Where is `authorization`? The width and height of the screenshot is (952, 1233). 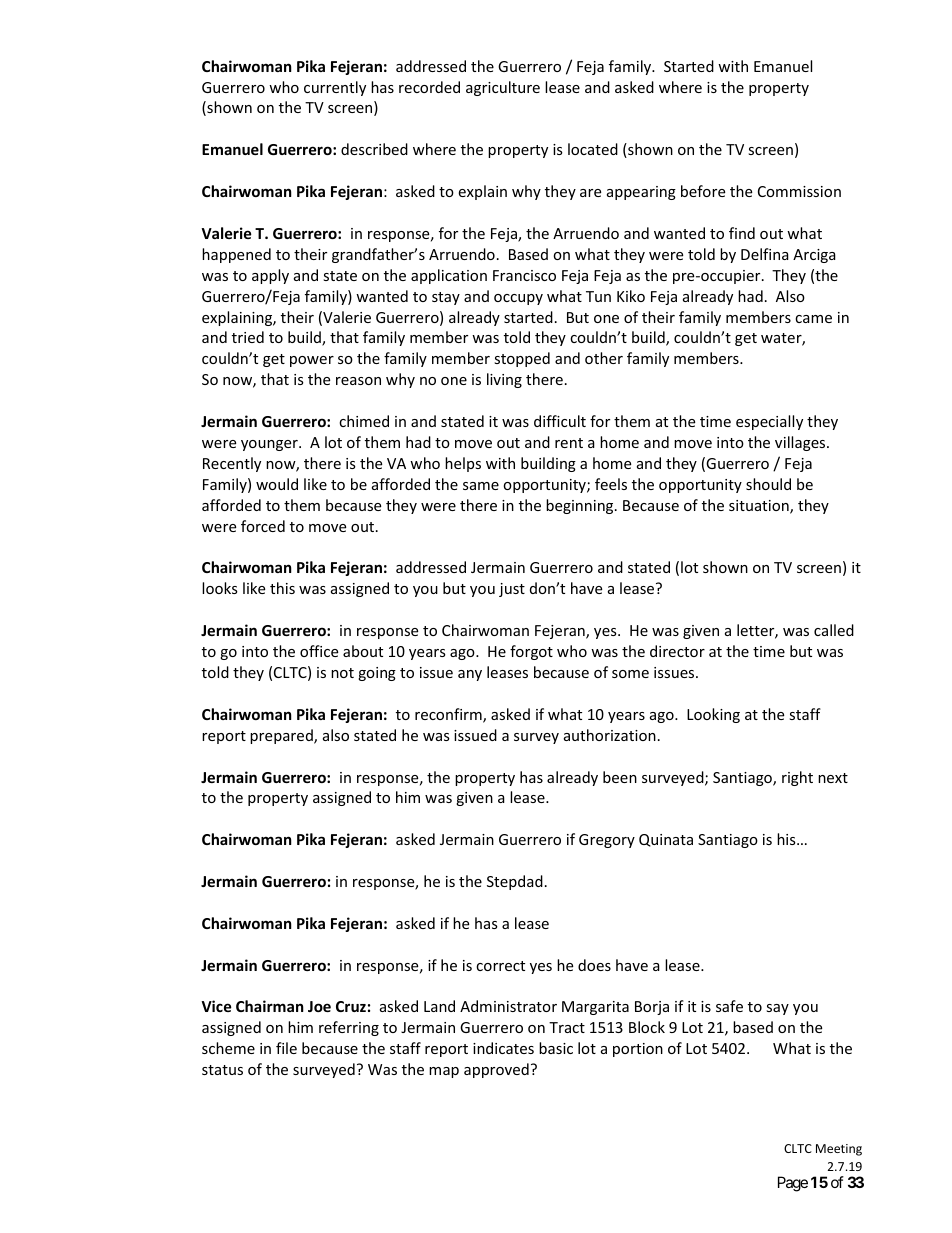
authorization is located at coordinates (610, 735).
